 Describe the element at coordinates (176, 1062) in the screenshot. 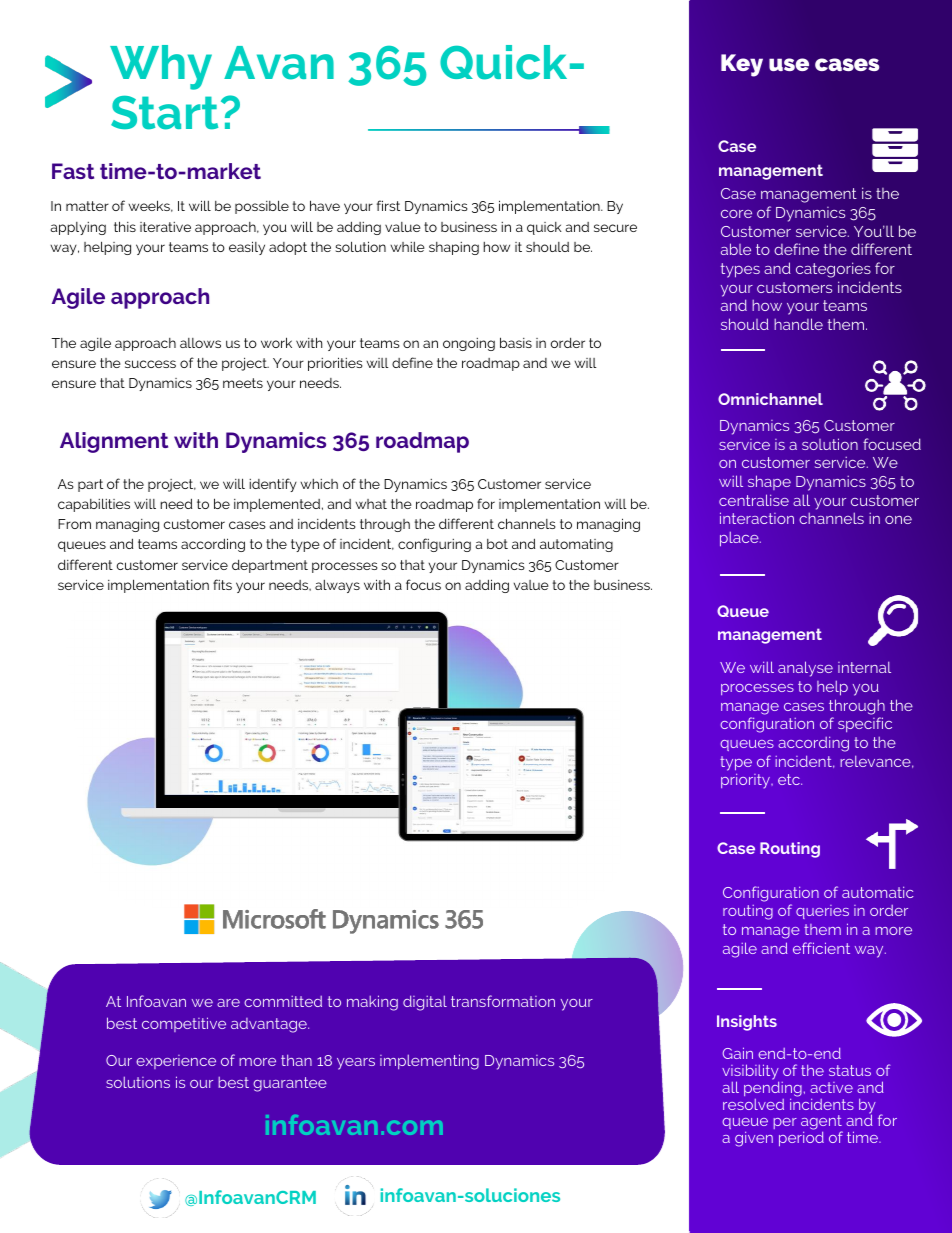

I see `experience` at that location.
